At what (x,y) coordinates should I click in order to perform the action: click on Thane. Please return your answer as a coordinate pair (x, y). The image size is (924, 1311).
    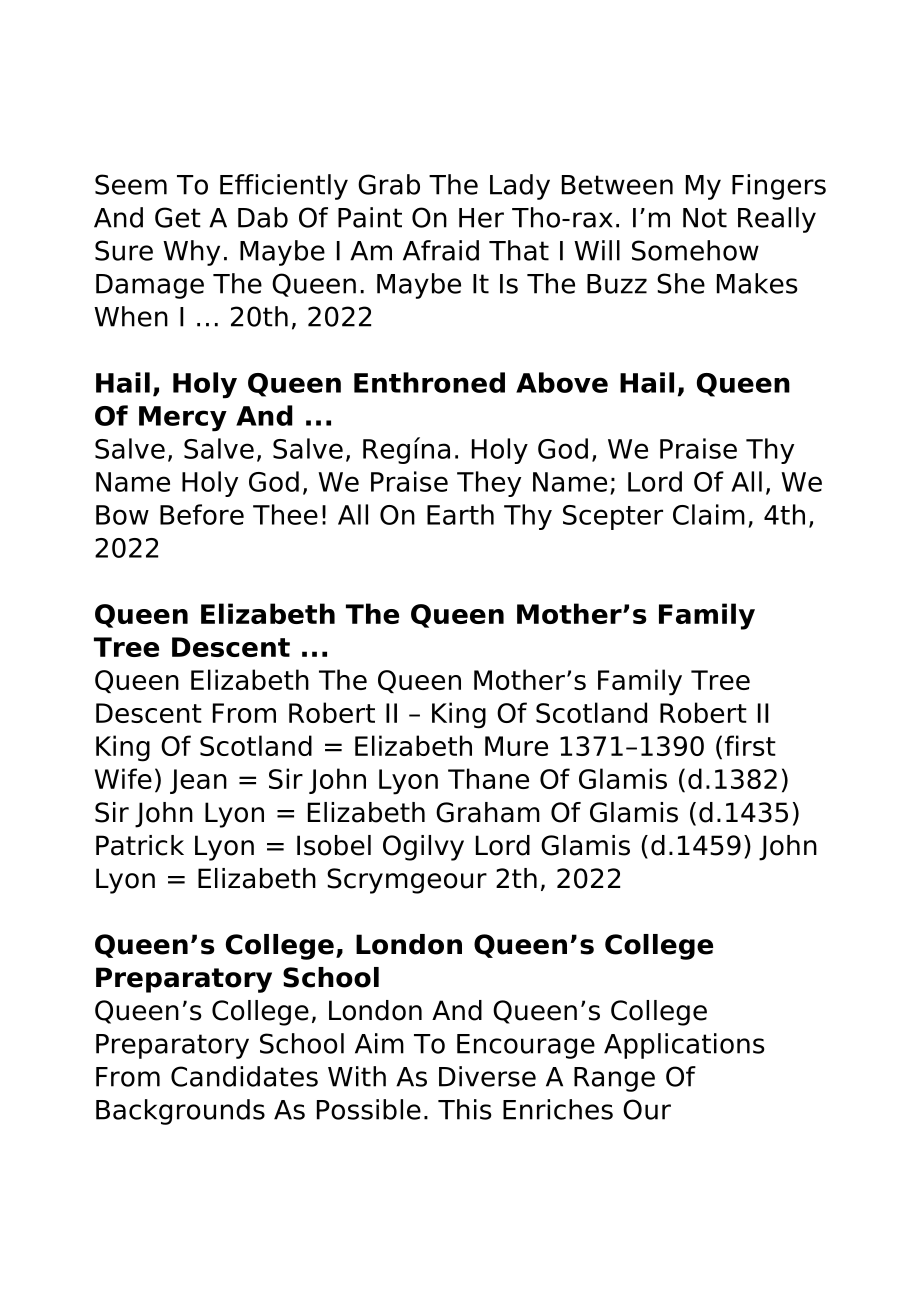
    Looking at the image, I should click on (488, 778).
